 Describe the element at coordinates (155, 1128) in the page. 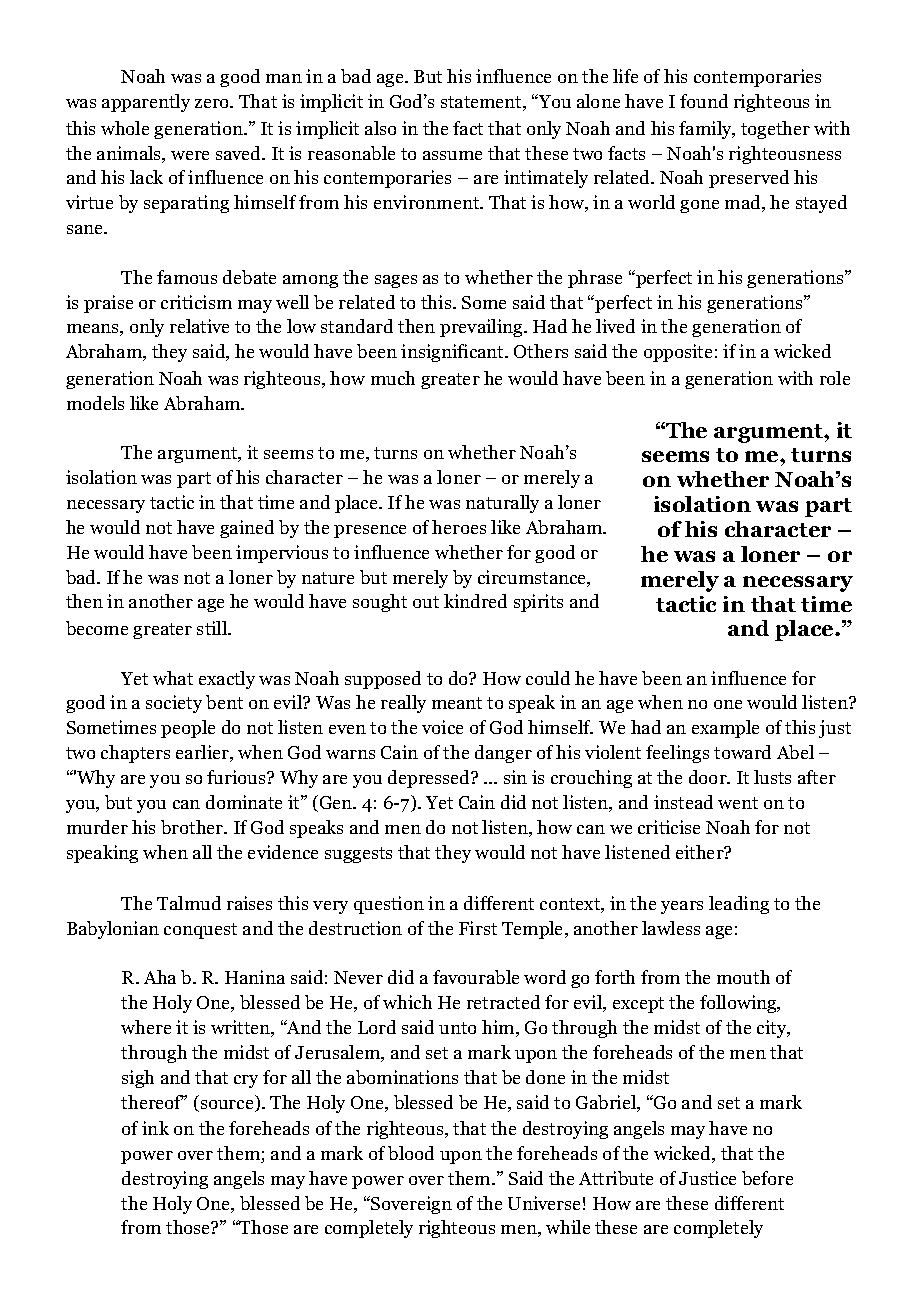

I see `ink` at that location.
